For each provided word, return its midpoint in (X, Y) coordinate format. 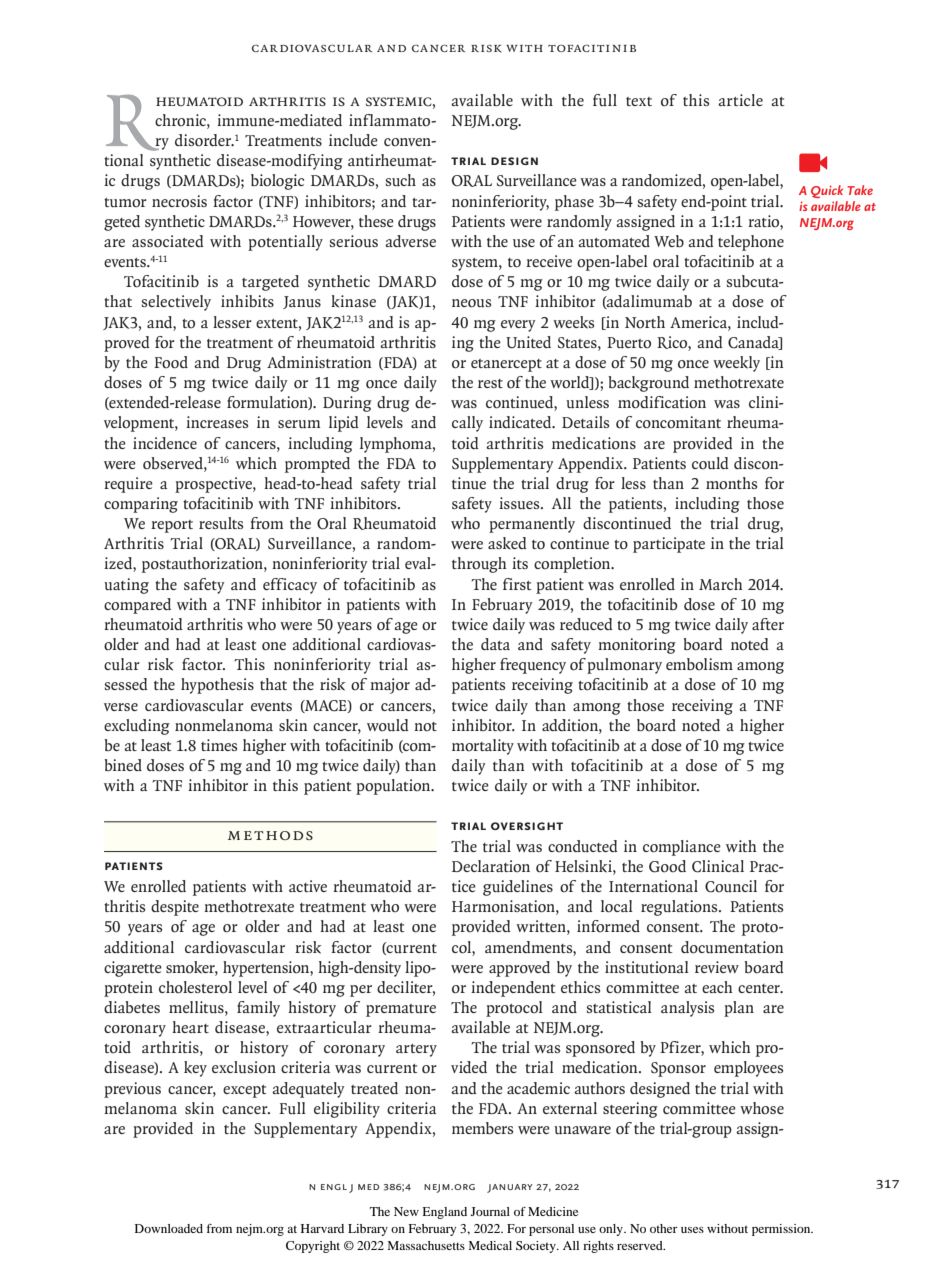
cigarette (133, 969)
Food (171, 362)
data (495, 644)
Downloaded (169, 1228)
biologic (277, 182)
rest (490, 383)
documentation (732, 947)
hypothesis (217, 686)
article (740, 100)
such (401, 180)
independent (513, 989)
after (768, 624)
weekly (736, 364)
